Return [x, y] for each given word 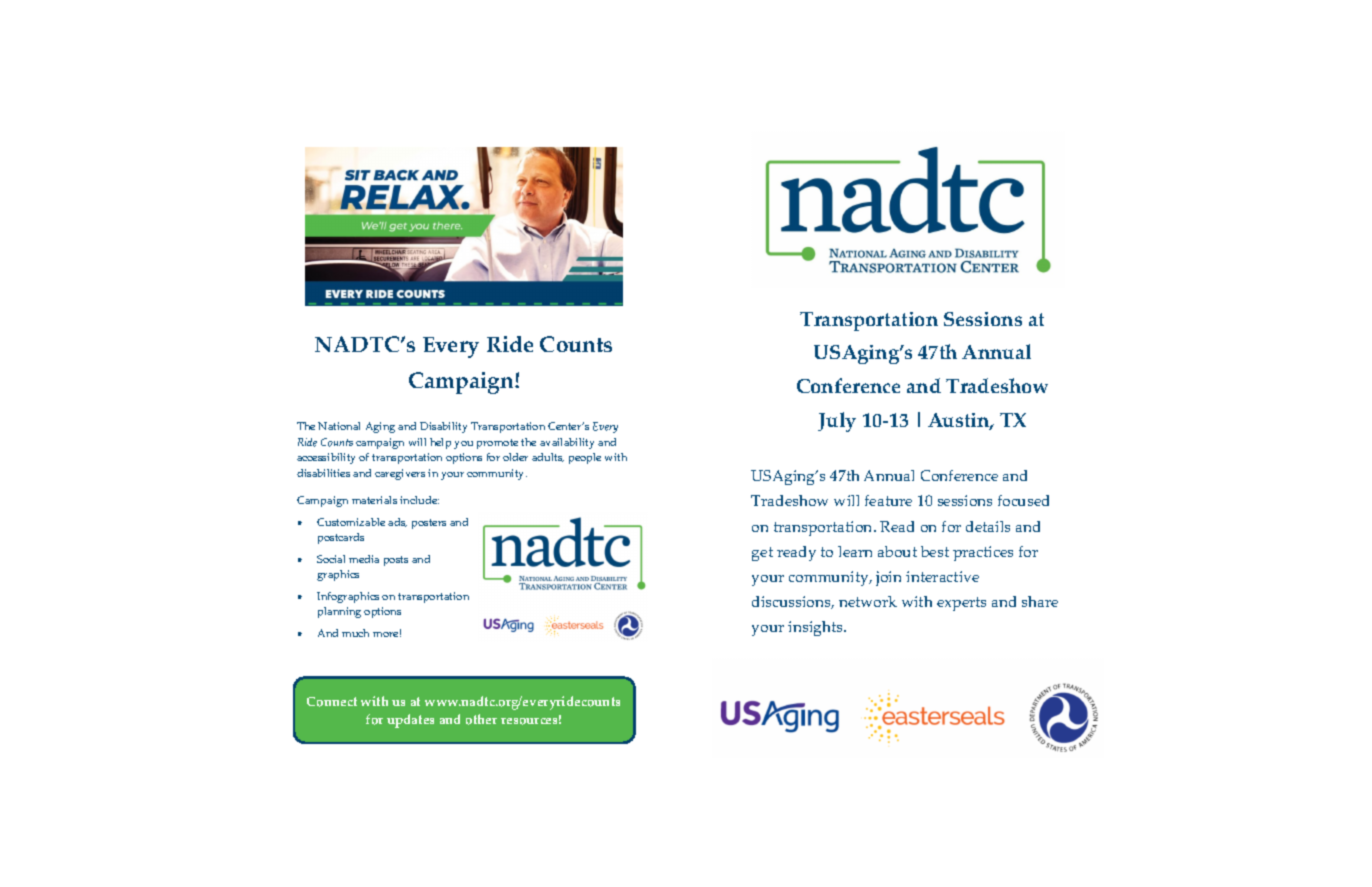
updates [410, 721]
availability [567, 443]
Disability [443, 427]
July [837, 422]
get [762, 554]
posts [396, 561]
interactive [942, 576]
